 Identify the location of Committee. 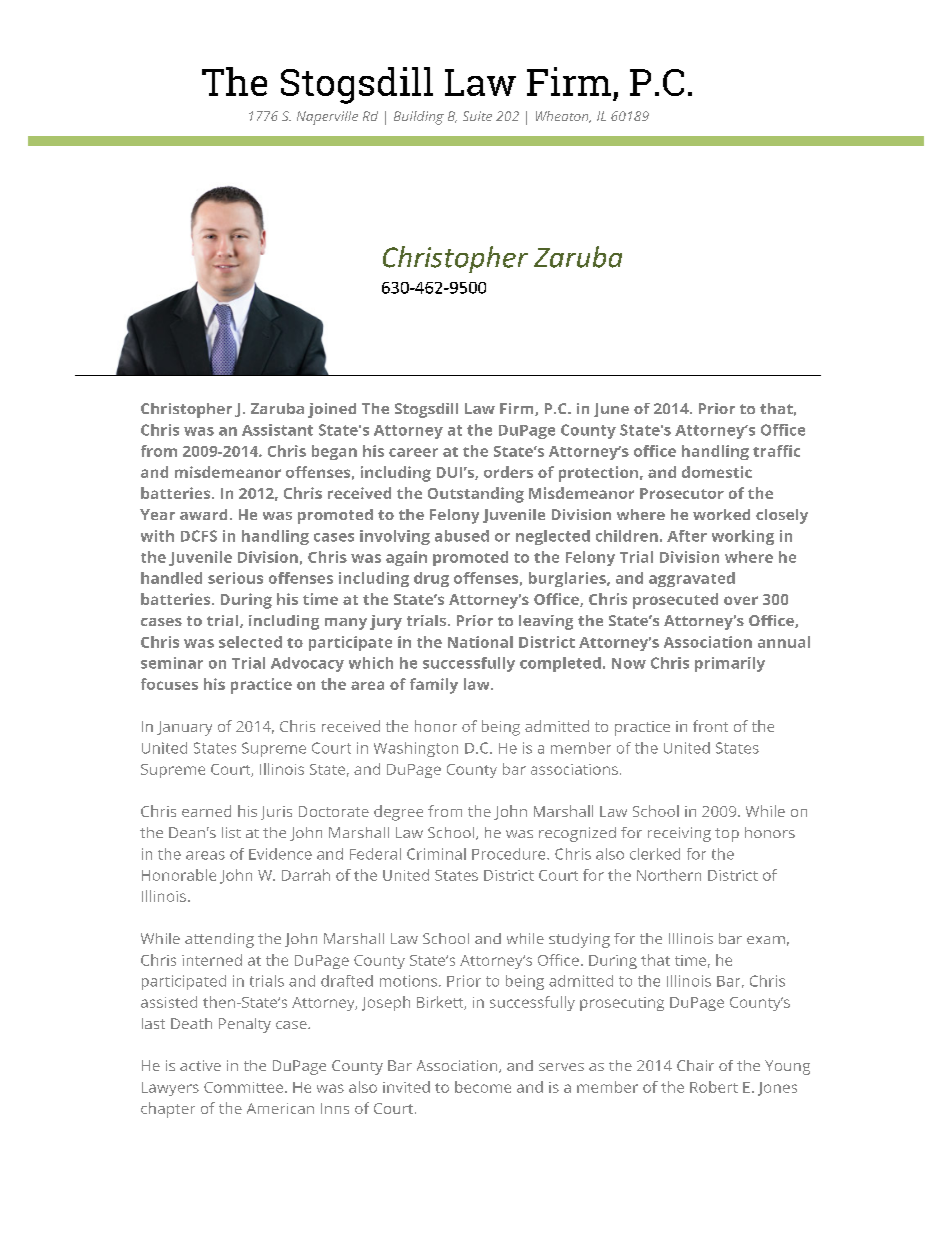
(243, 1087).
